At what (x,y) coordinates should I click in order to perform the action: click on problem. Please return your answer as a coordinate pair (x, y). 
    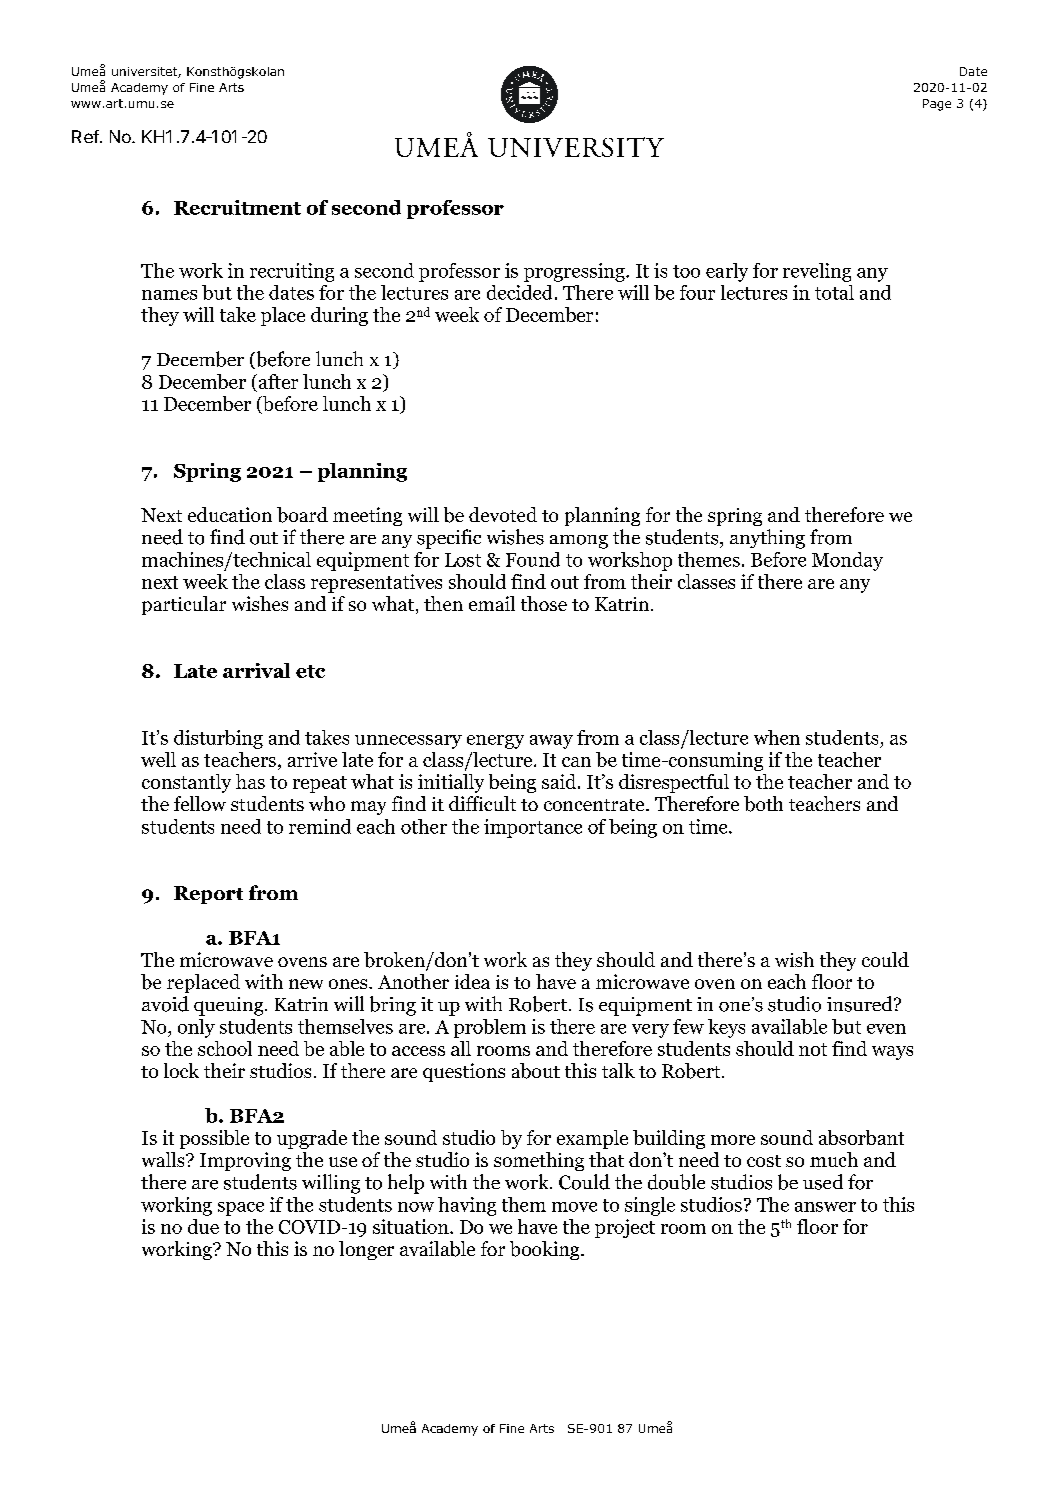
    Looking at the image, I should click on (490, 1028).
